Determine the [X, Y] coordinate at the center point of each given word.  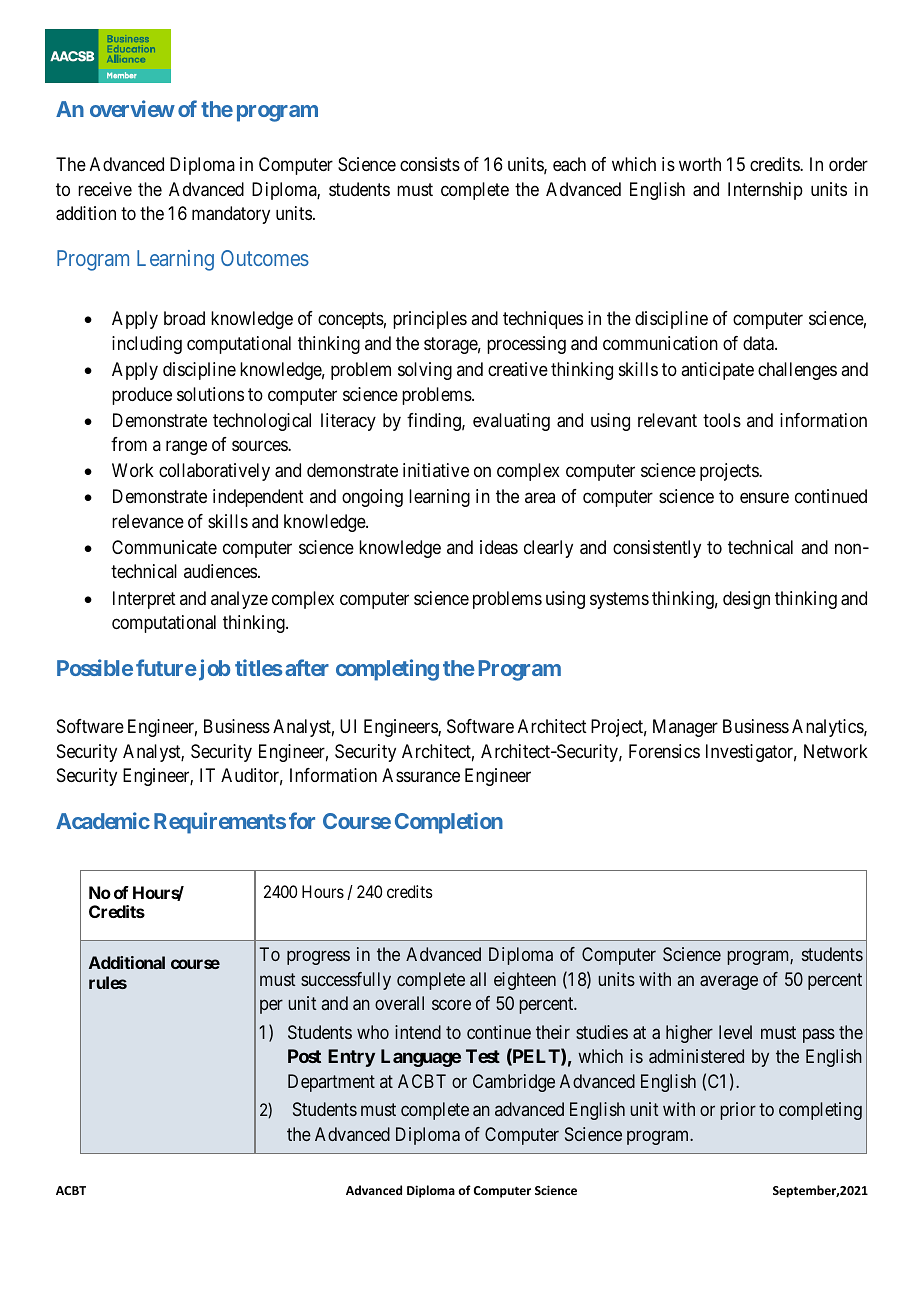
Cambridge [514, 1083]
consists [430, 164]
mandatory [231, 215]
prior [738, 1111]
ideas [499, 547]
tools [722, 420]
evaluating [511, 422]
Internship [765, 191]
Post [304, 1056]
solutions [210, 394]
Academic [103, 820]
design [746, 600]
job [213, 670]
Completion [449, 823]
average [729, 982]
